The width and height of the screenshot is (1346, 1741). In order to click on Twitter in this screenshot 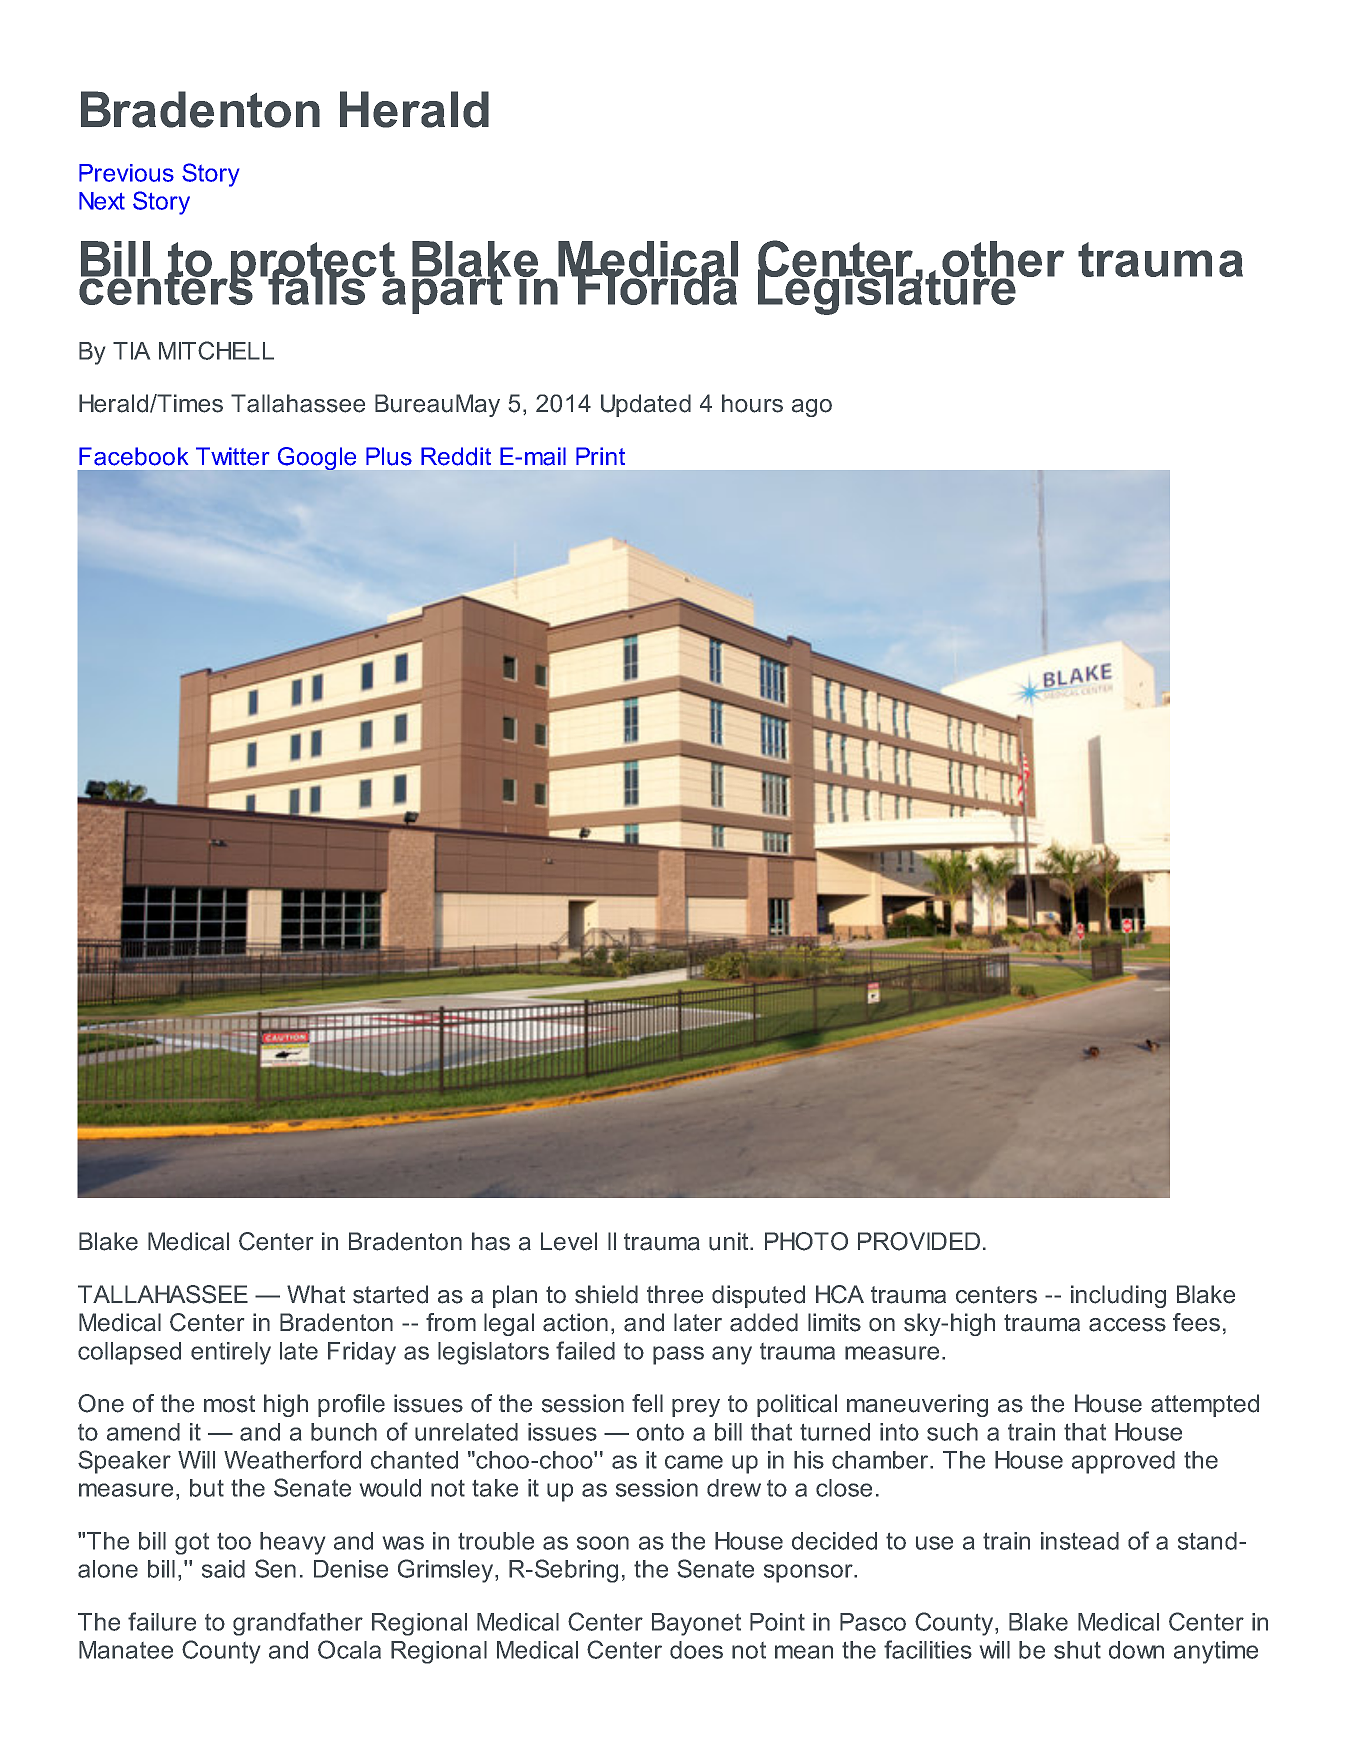, I will do `click(232, 456)`.
